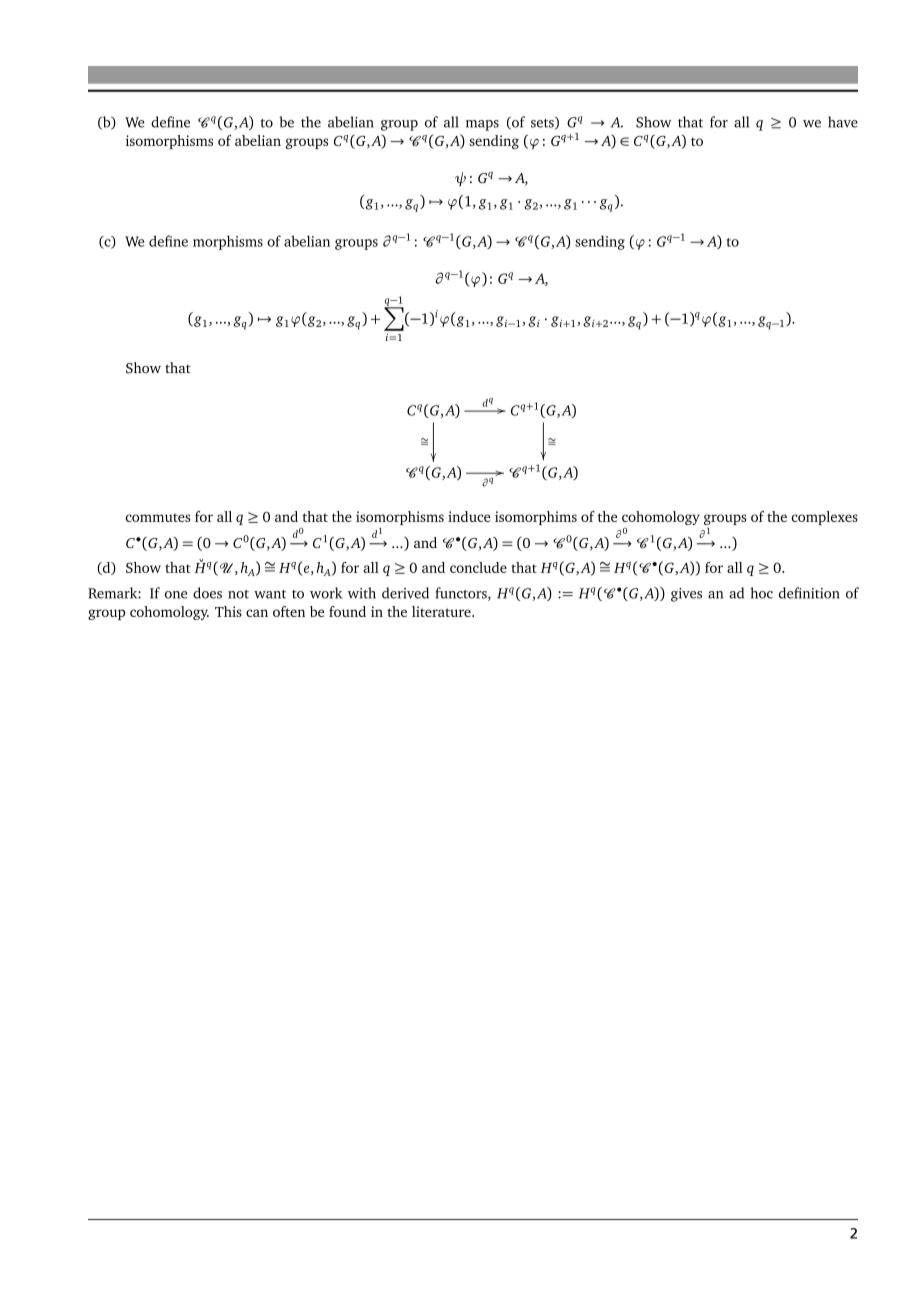  What do you see at coordinates (482, 125) in the image?
I see `maps` at bounding box center [482, 125].
